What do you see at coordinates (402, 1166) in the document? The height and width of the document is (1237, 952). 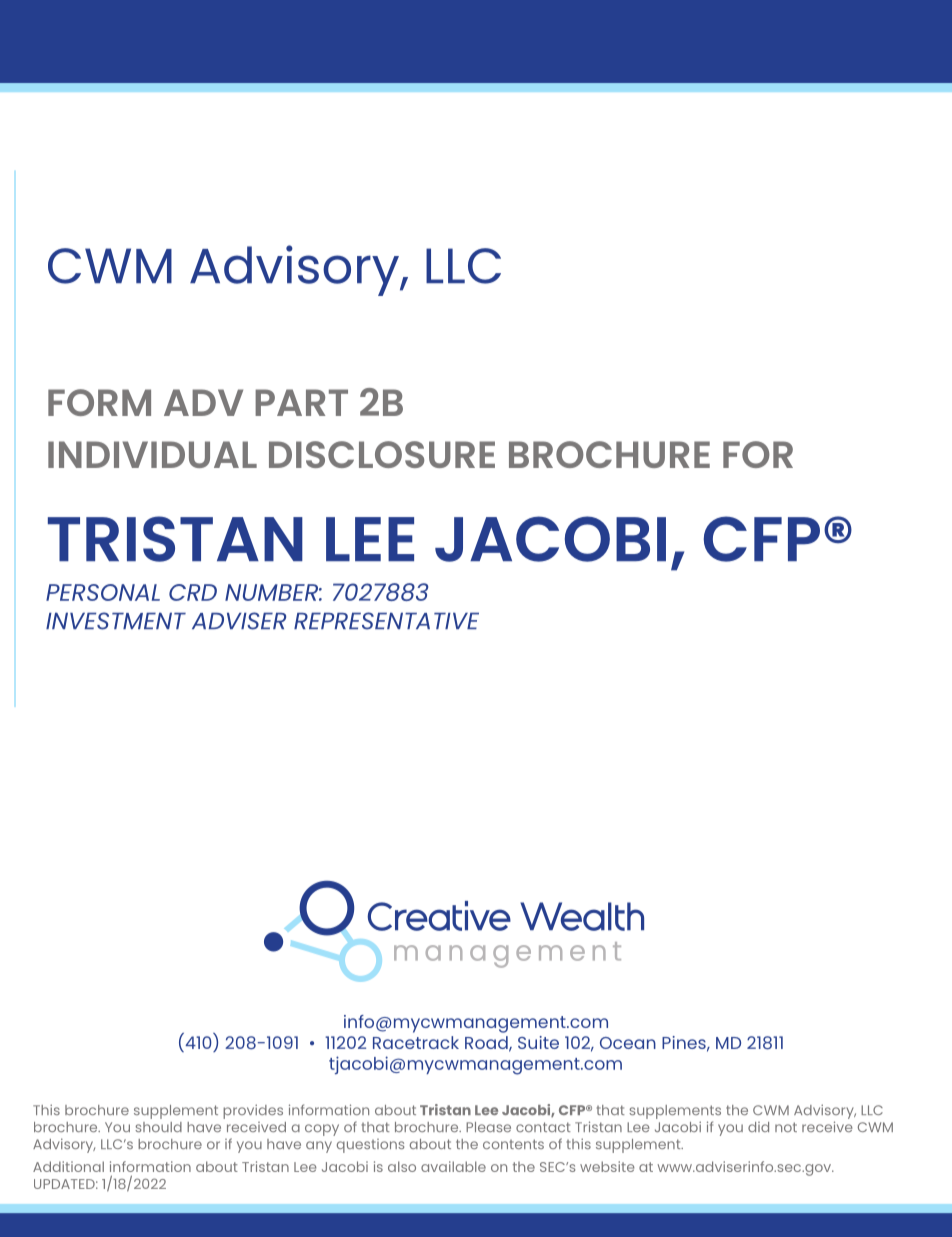 I see `also` at bounding box center [402, 1166].
